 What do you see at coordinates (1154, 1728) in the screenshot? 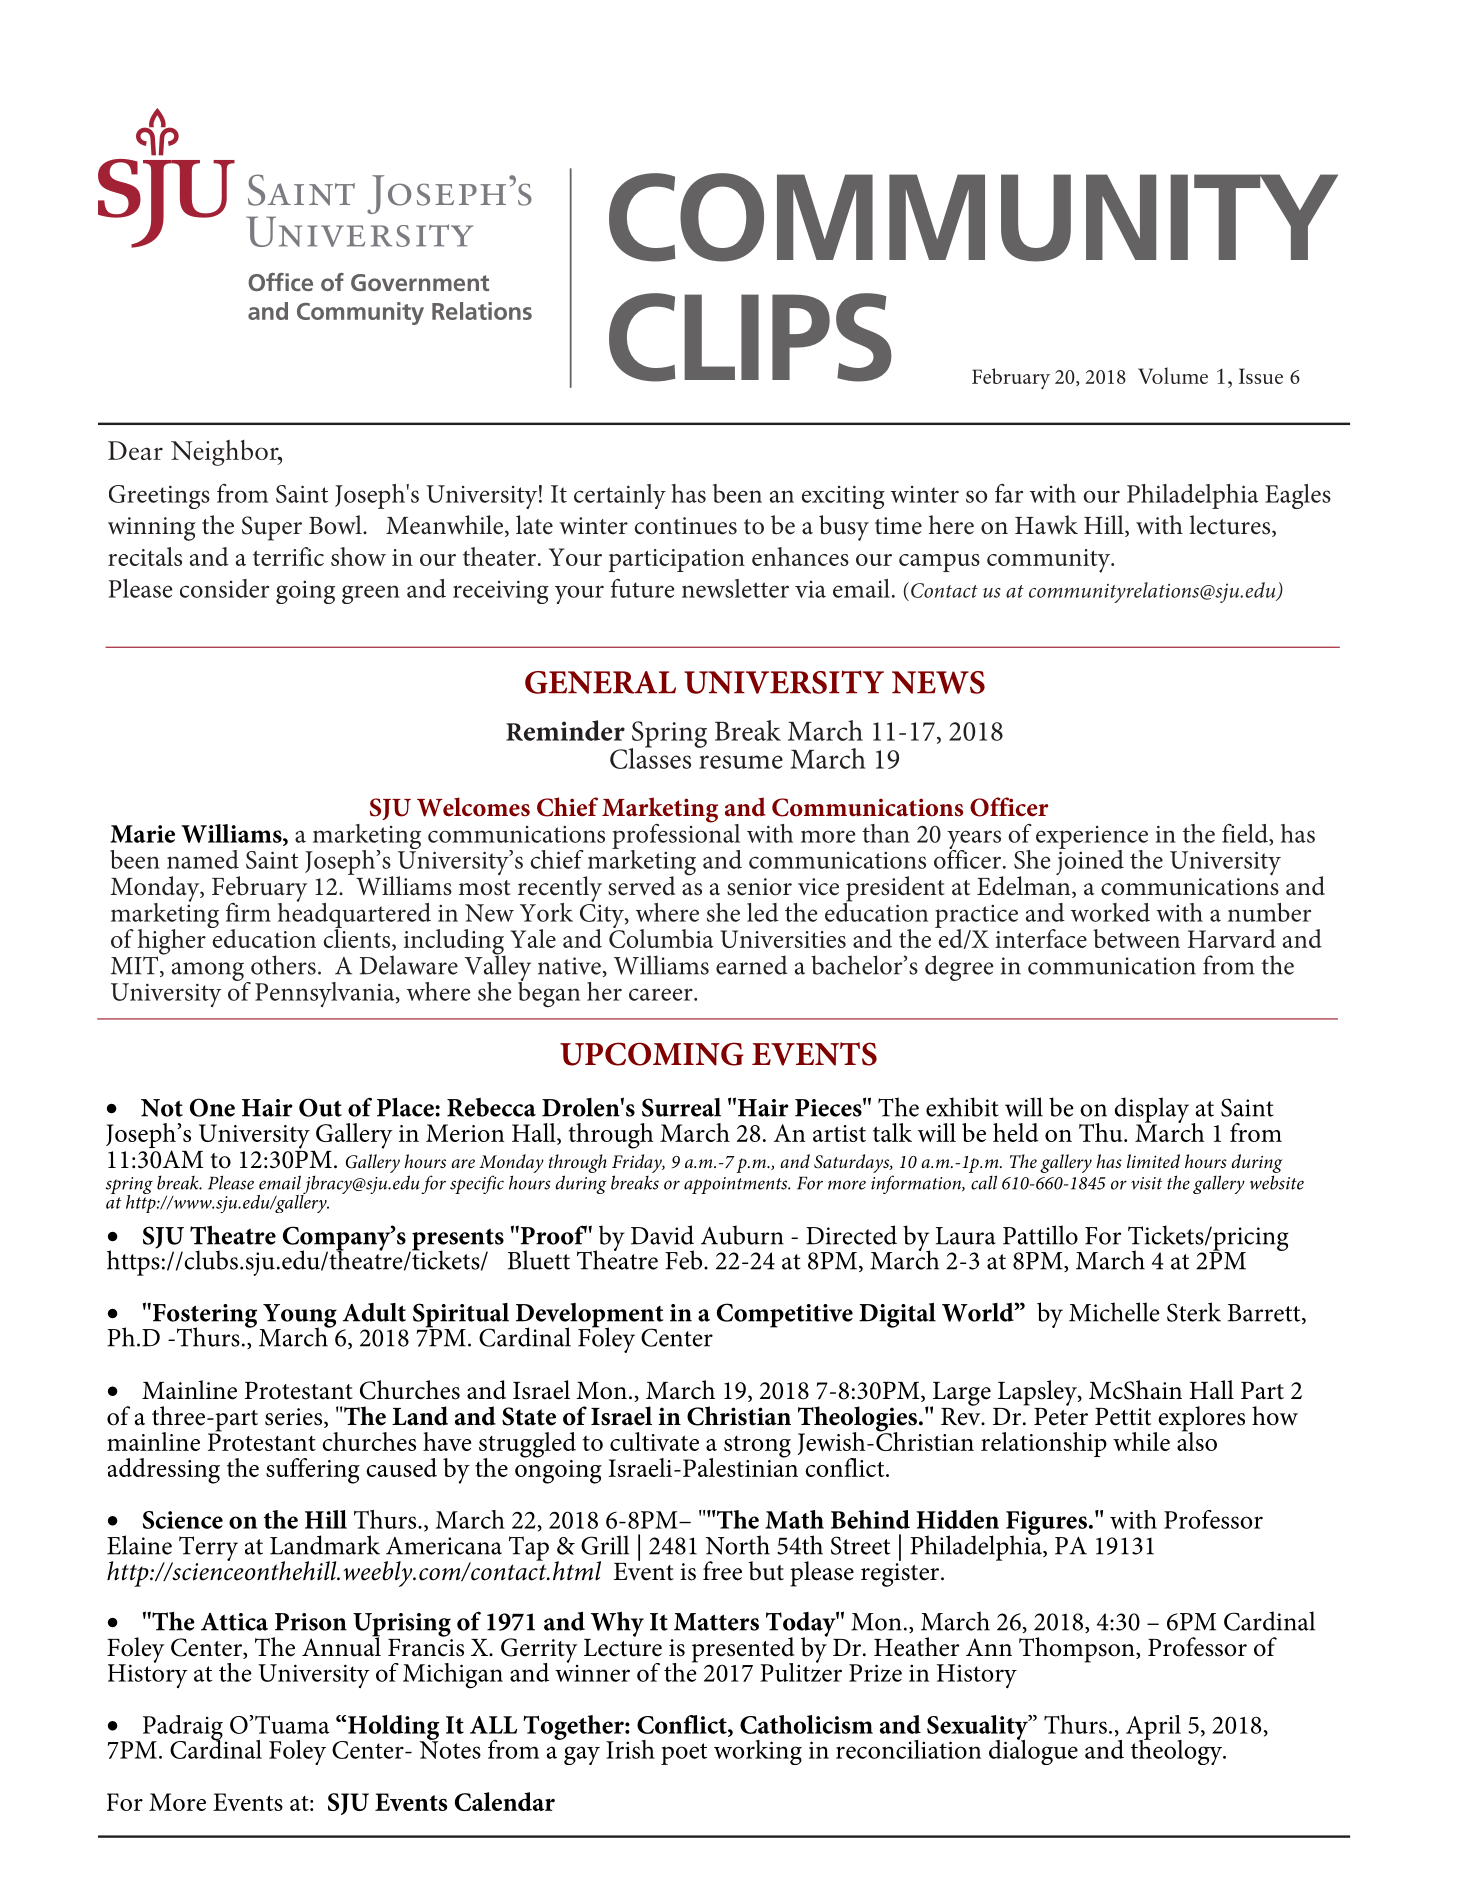
I see `April` at bounding box center [1154, 1728].
